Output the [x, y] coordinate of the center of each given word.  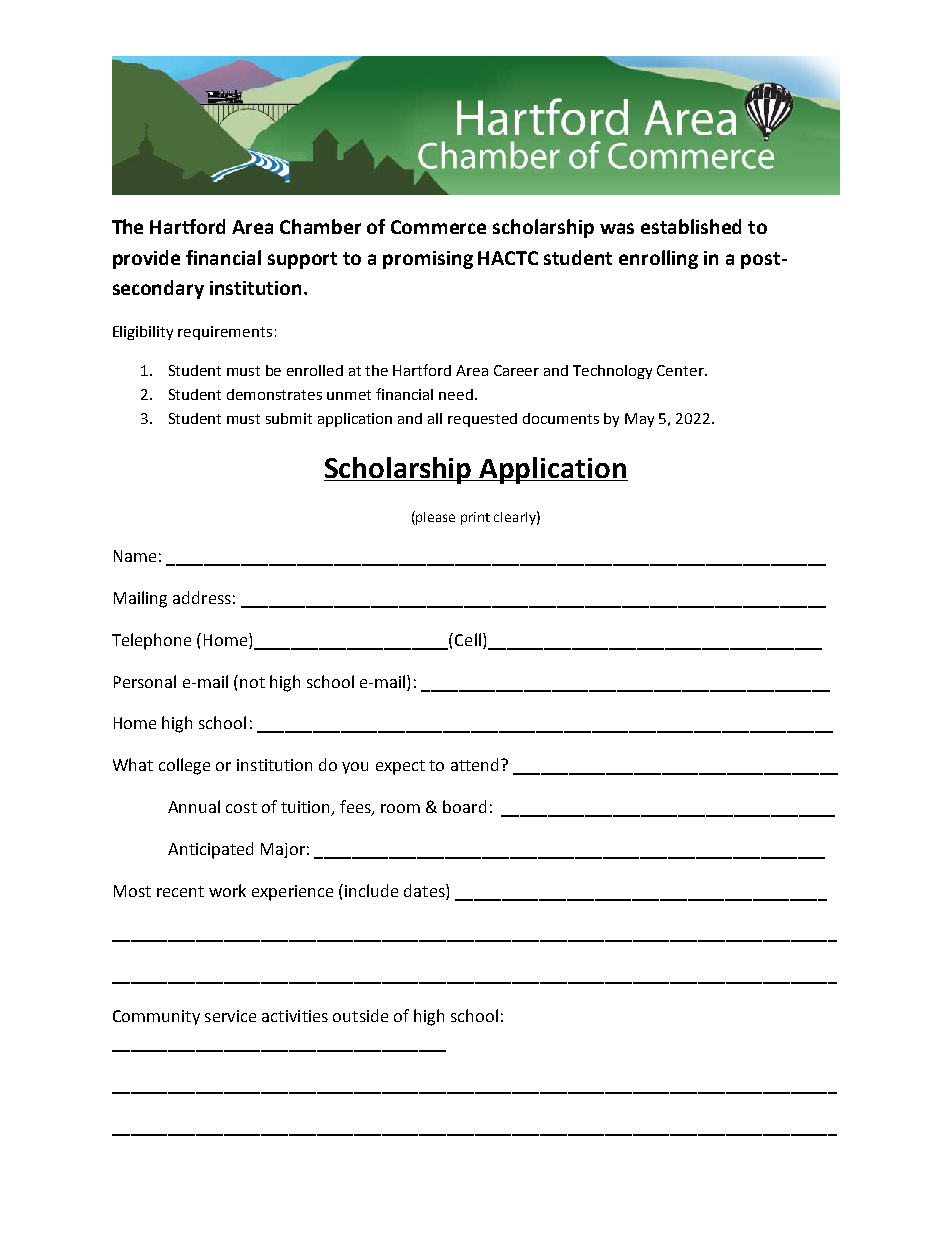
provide [146, 259]
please [435, 518]
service [230, 1016]
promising [428, 260]
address [202, 597]
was [617, 228]
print [475, 518]
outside [360, 1015]
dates [425, 890]
